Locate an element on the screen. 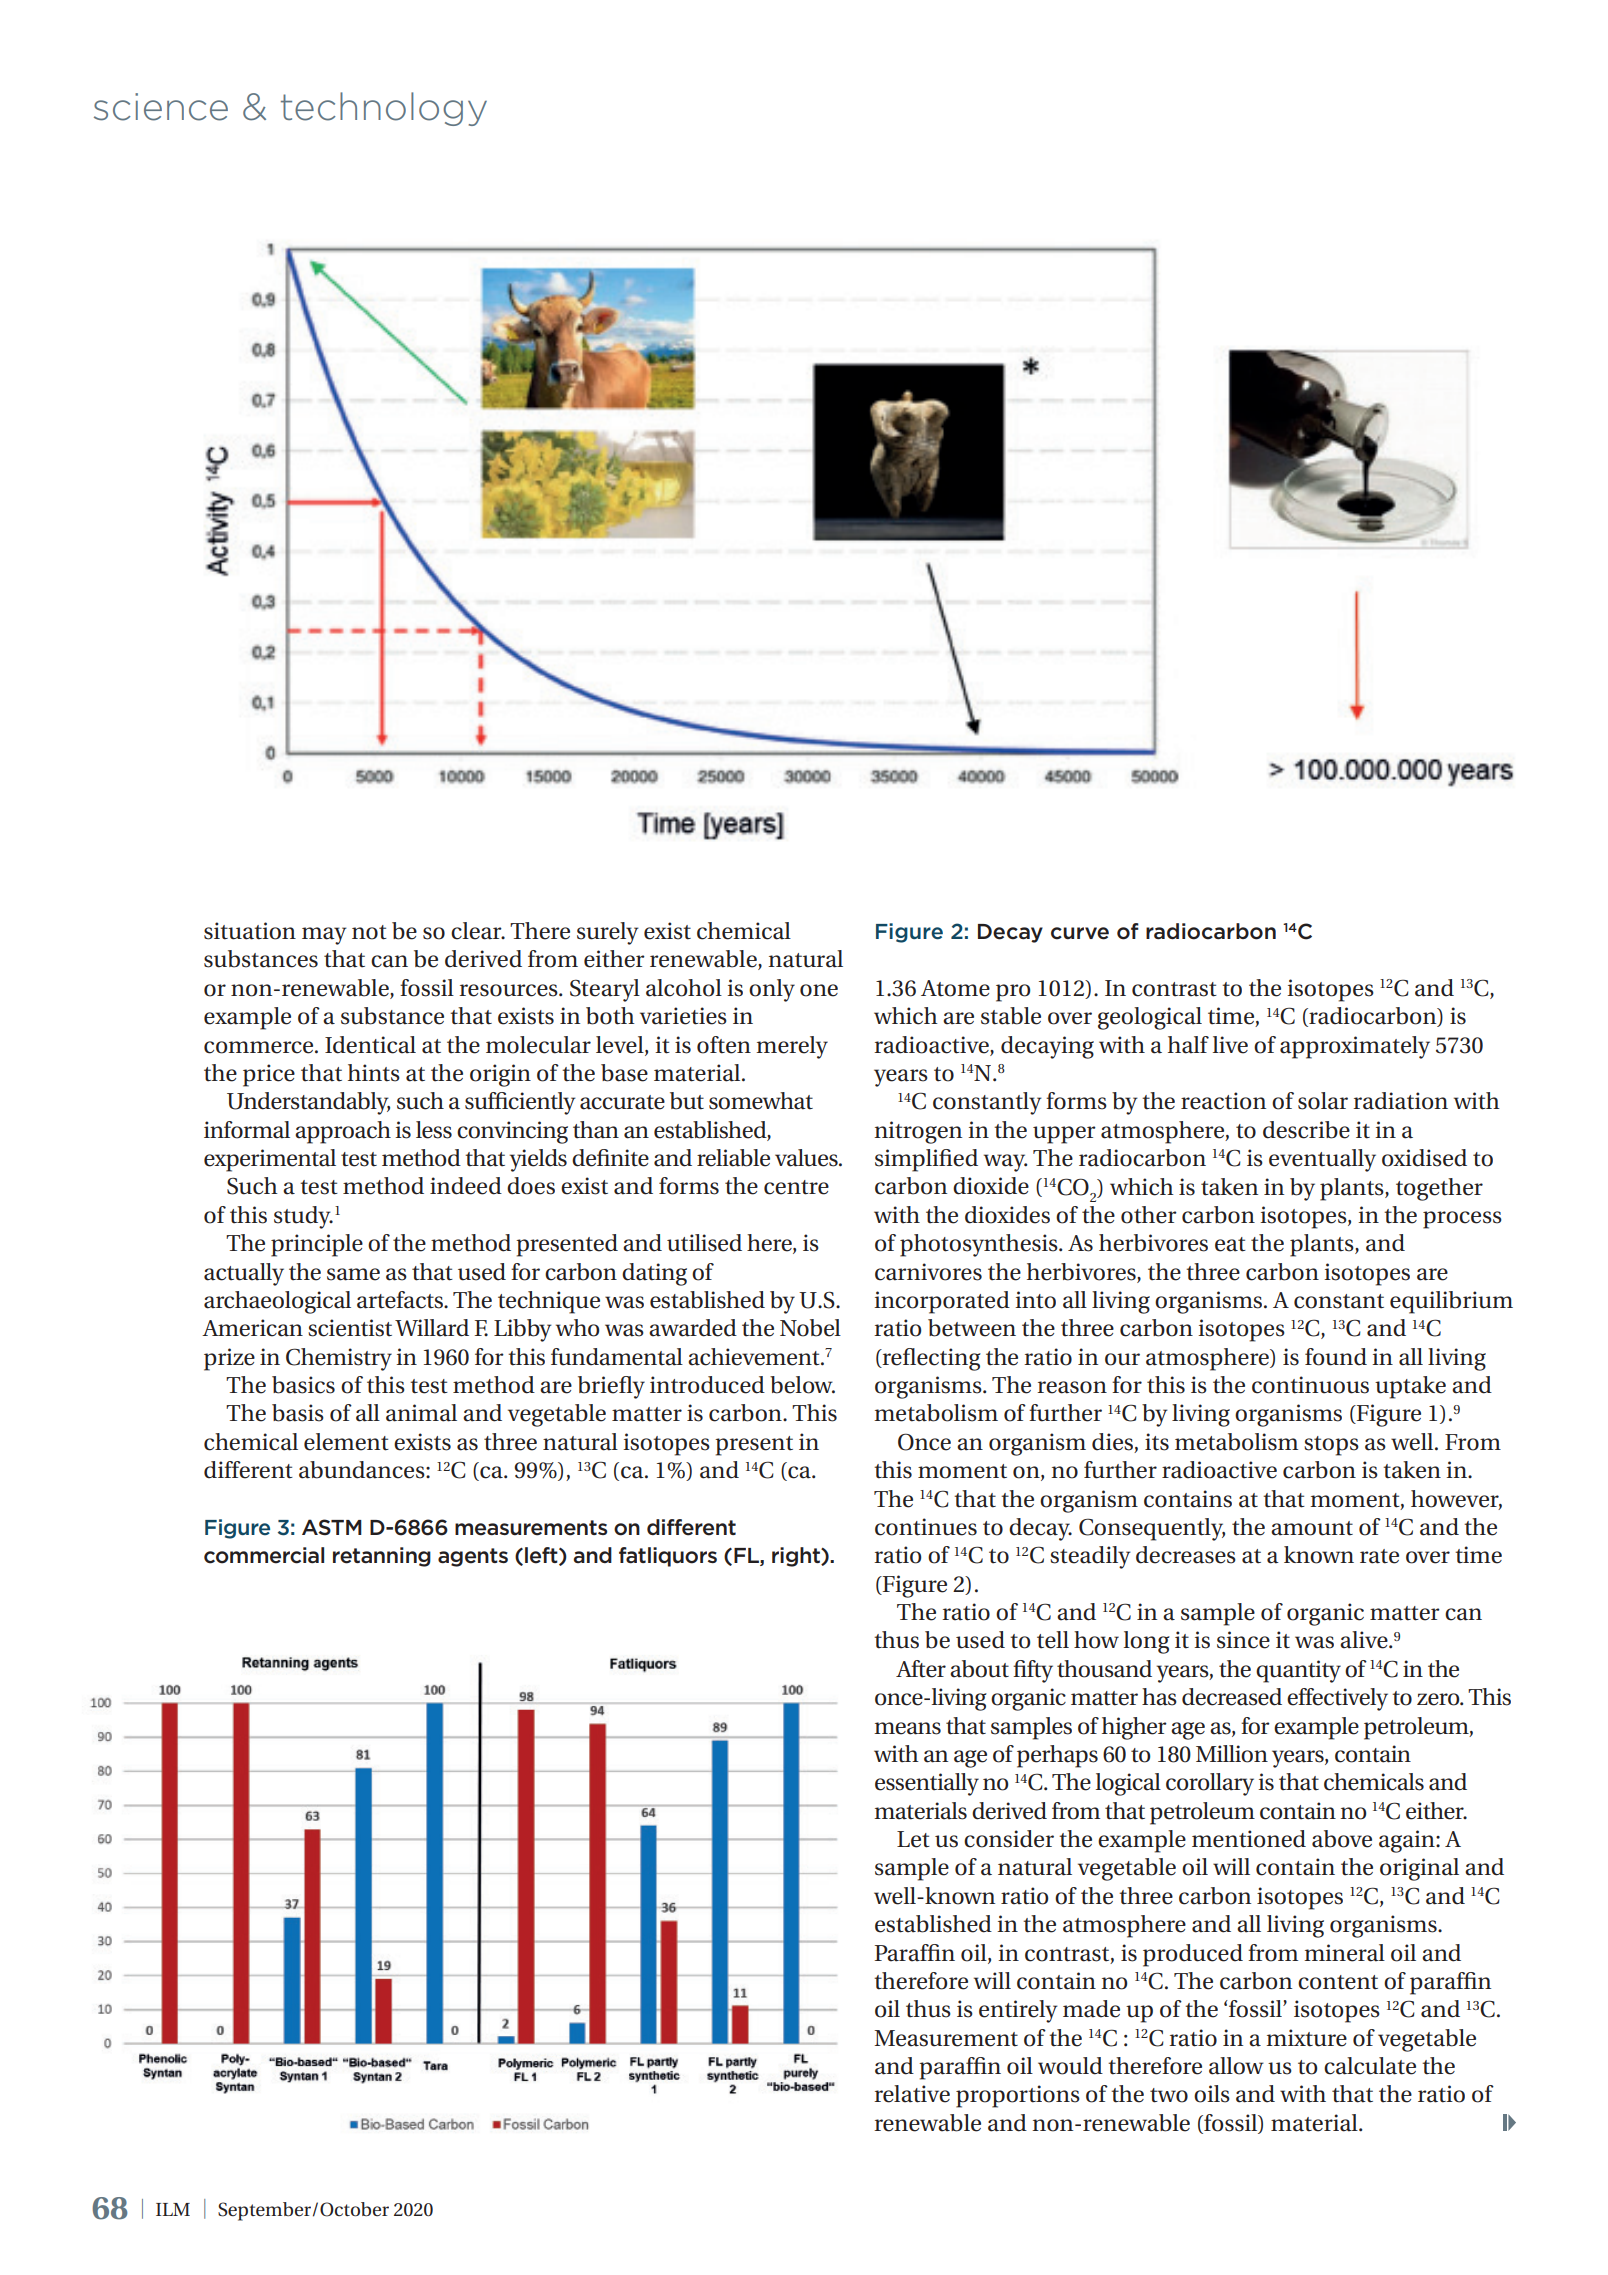 This screenshot has width=1608, height=2275. may is located at coordinates (324, 936).
